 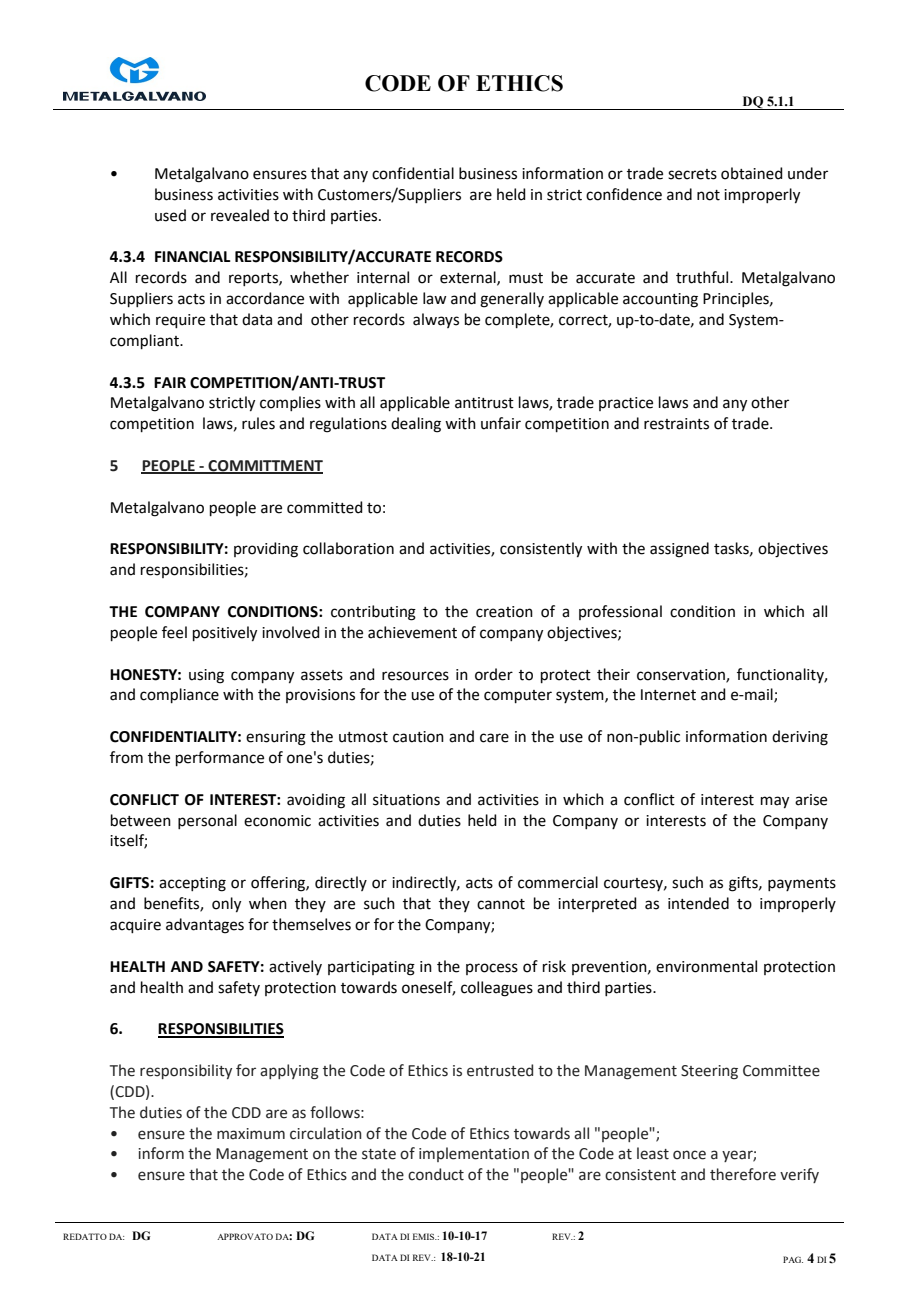 What do you see at coordinates (251, 1134) in the screenshot?
I see `maximum` at bounding box center [251, 1134].
